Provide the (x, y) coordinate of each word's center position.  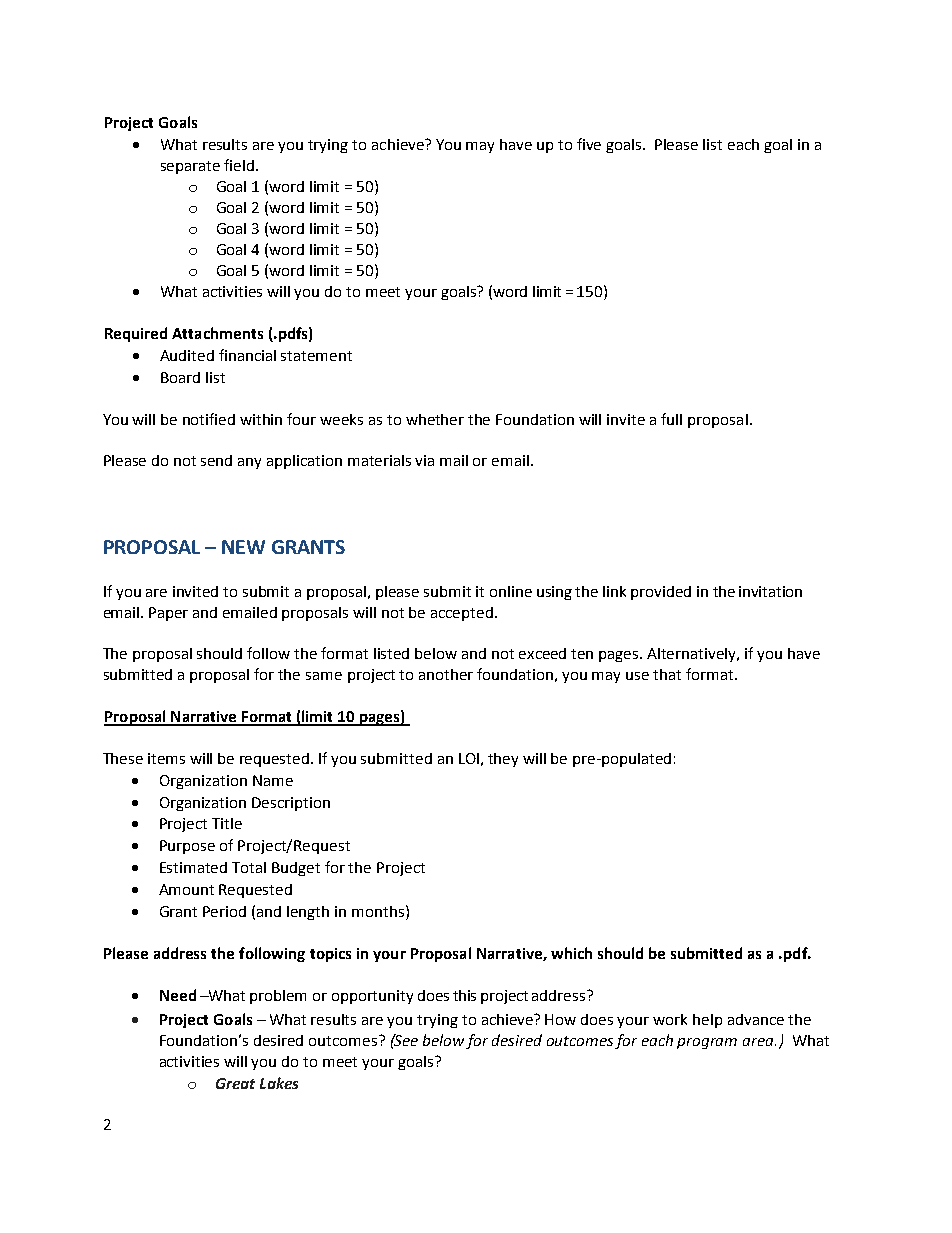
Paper (168, 614)
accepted (462, 614)
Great (235, 1083)
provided (661, 593)
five (589, 144)
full (671, 419)
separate (190, 167)
